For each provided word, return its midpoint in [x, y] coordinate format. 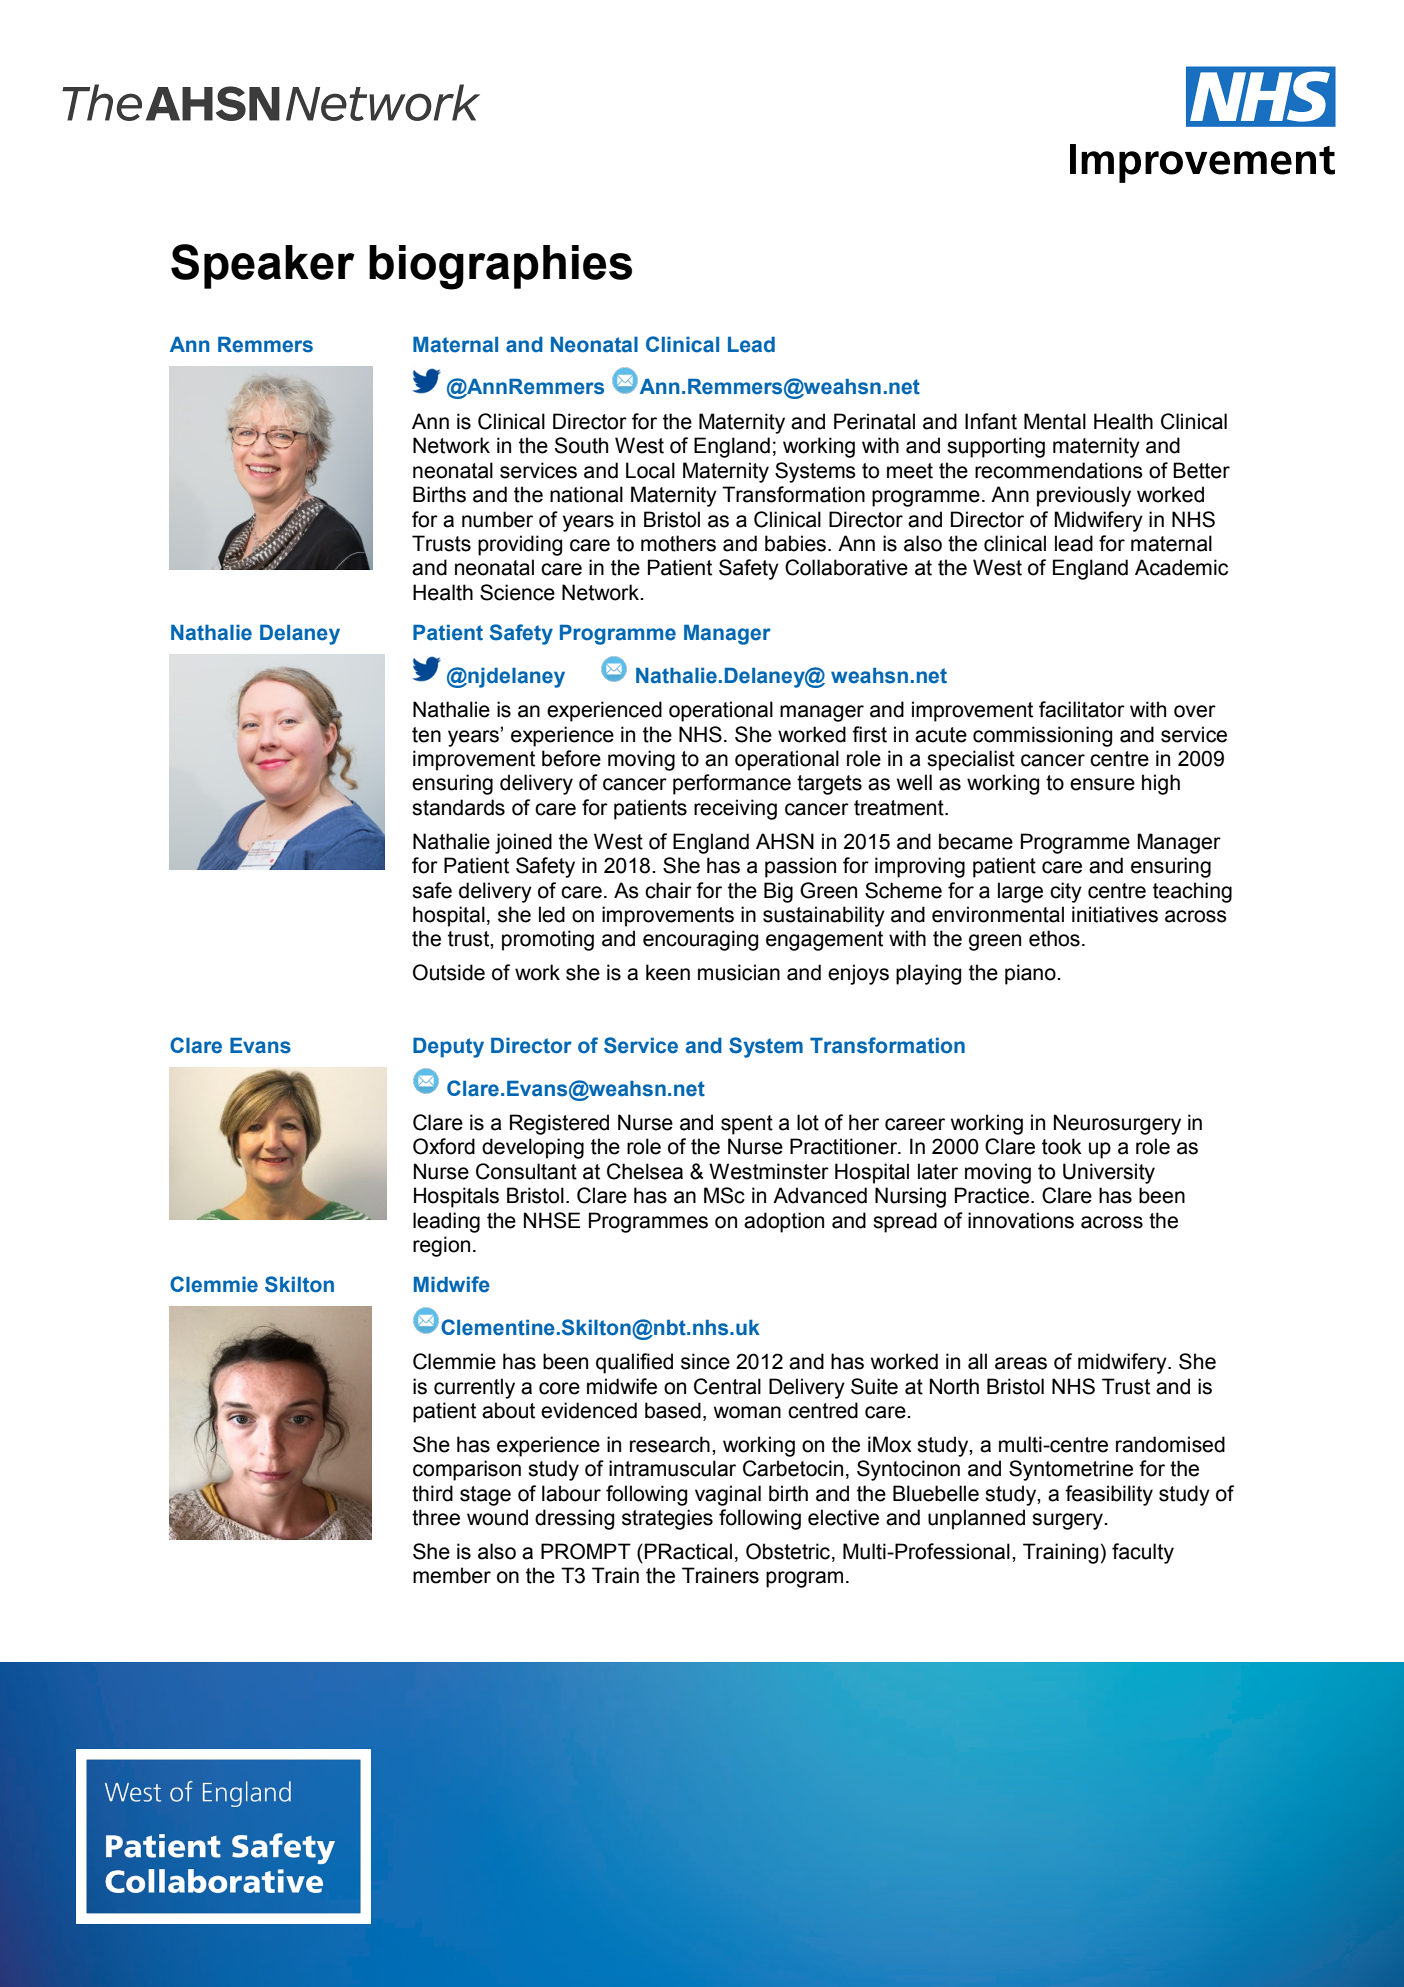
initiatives [1115, 914]
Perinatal [874, 421]
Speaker [263, 266]
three [436, 1517]
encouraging [700, 940]
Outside [449, 972]
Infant [991, 421]
